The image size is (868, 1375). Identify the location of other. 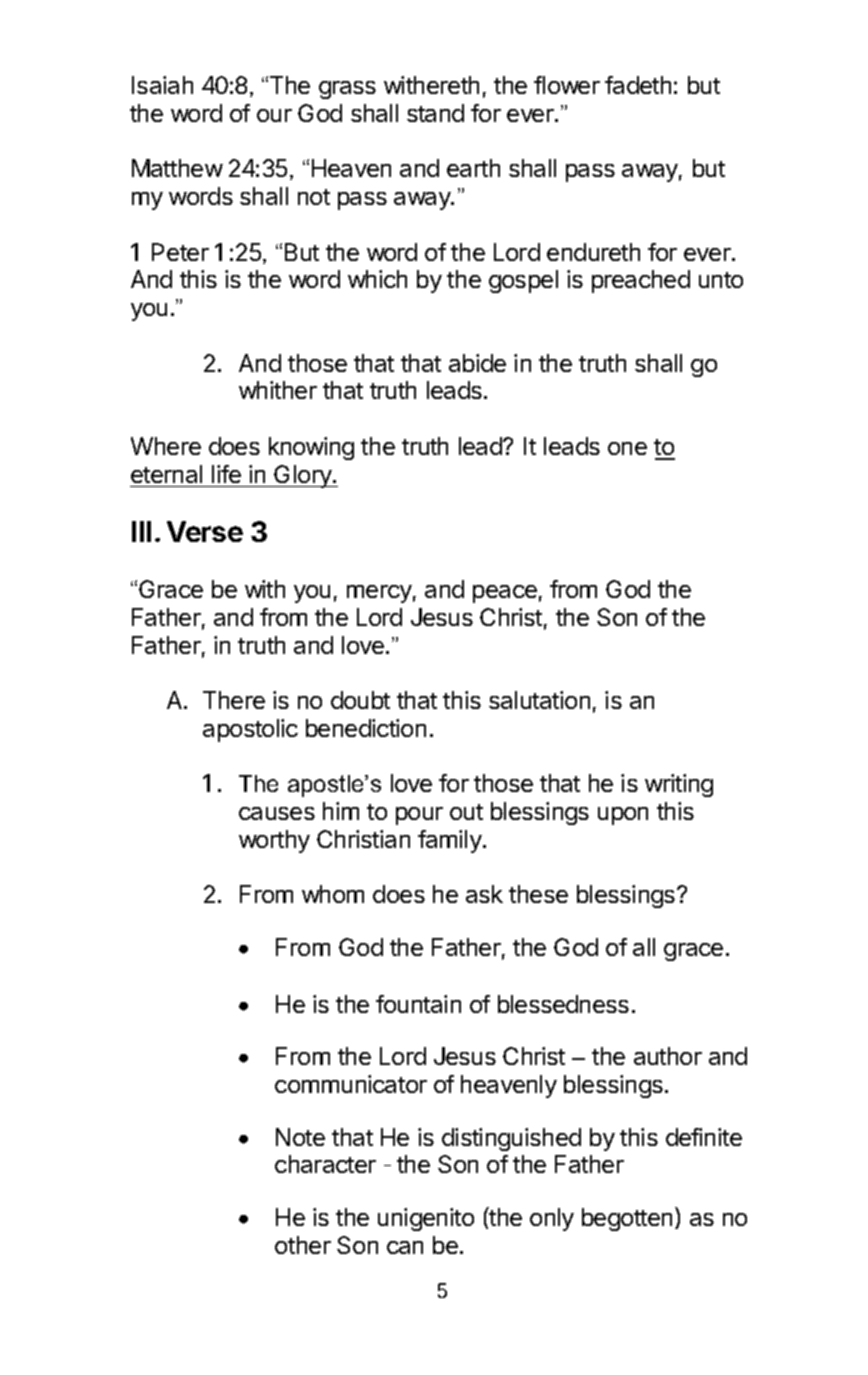
(303, 1245).
